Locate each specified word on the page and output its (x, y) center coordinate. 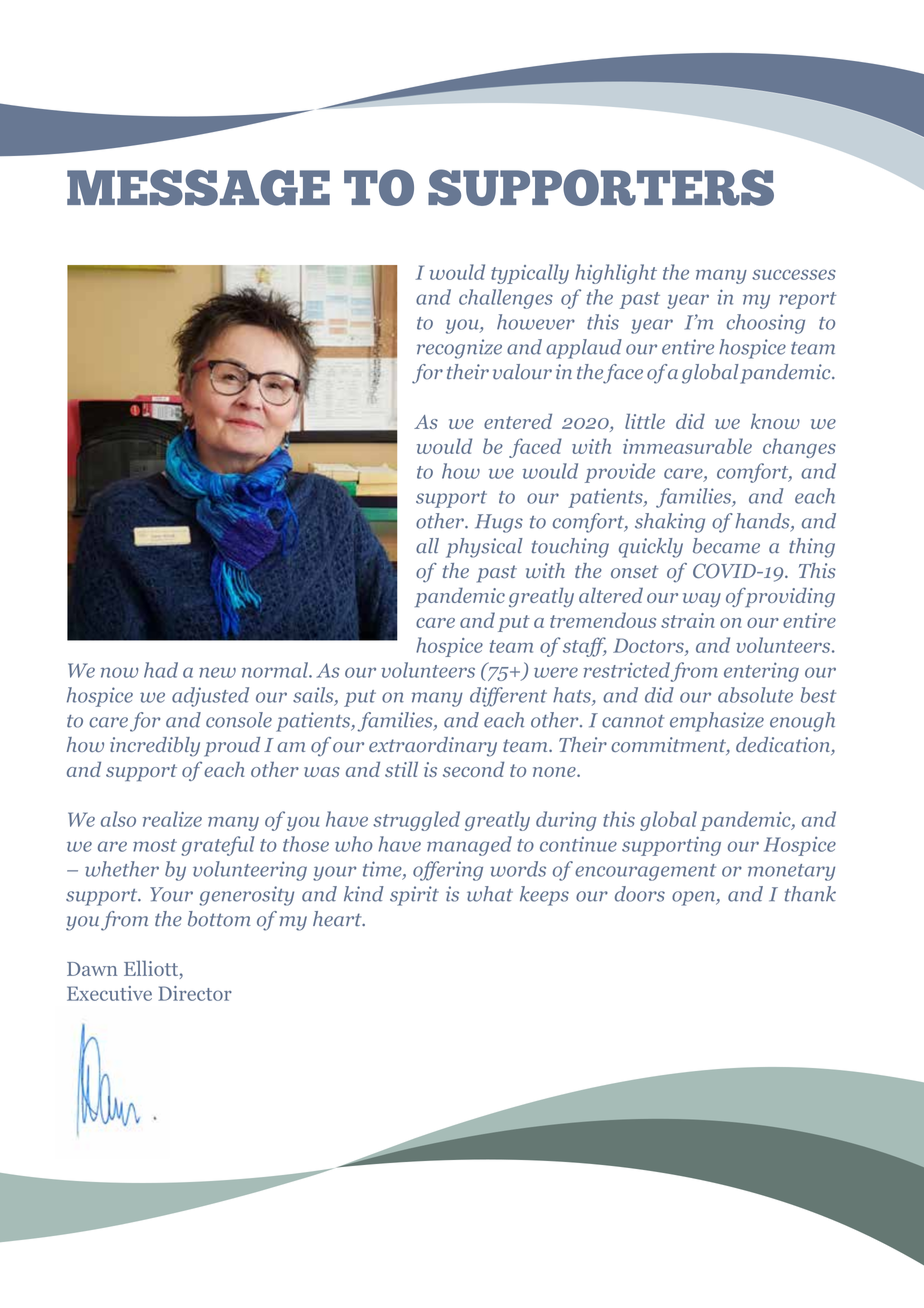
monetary (791, 872)
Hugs (499, 523)
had (161, 670)
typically (530, 274)
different (508, 697)
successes (794, 274)
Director (195, 993)
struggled (416, 821)
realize (172, 819)
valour (522, 372)
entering (761, 672)
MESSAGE (198, 187)
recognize (459, 349)
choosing (766, 324)
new (217, 672)
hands (763, 522)
